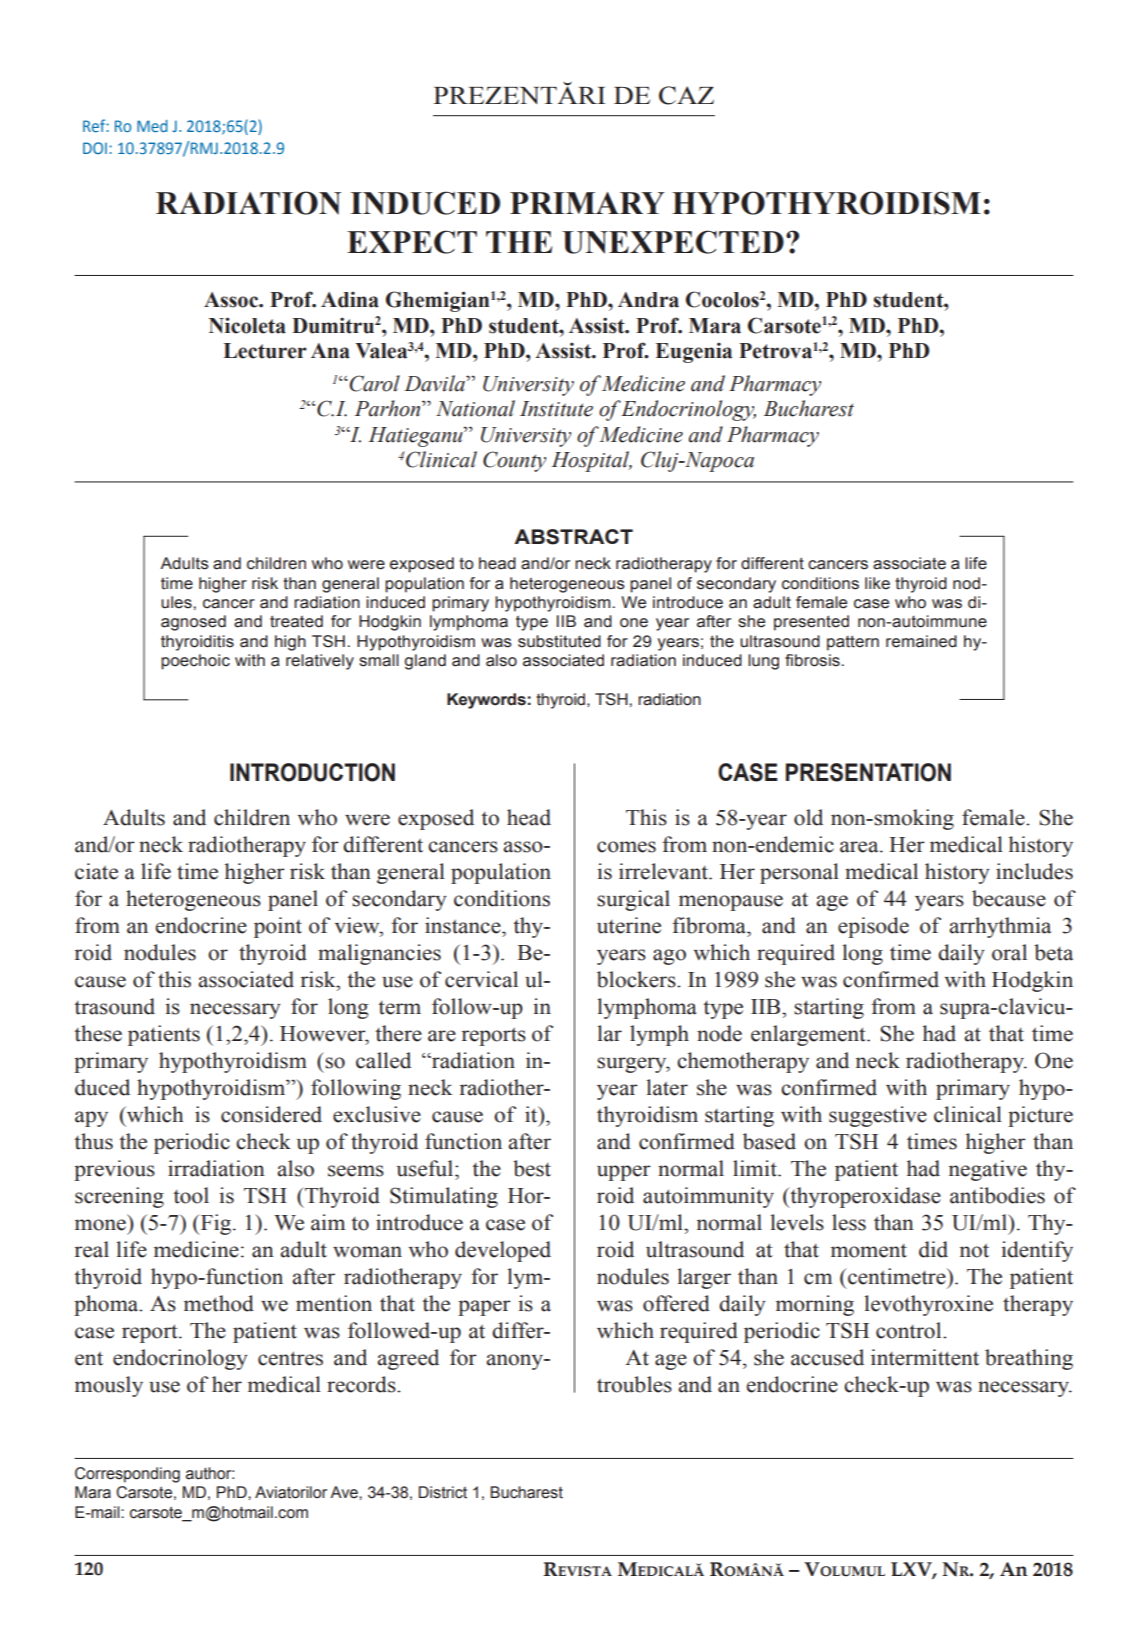 The image size is (1148, 1636). I want to click on enlargement, so click(809, 1035).
